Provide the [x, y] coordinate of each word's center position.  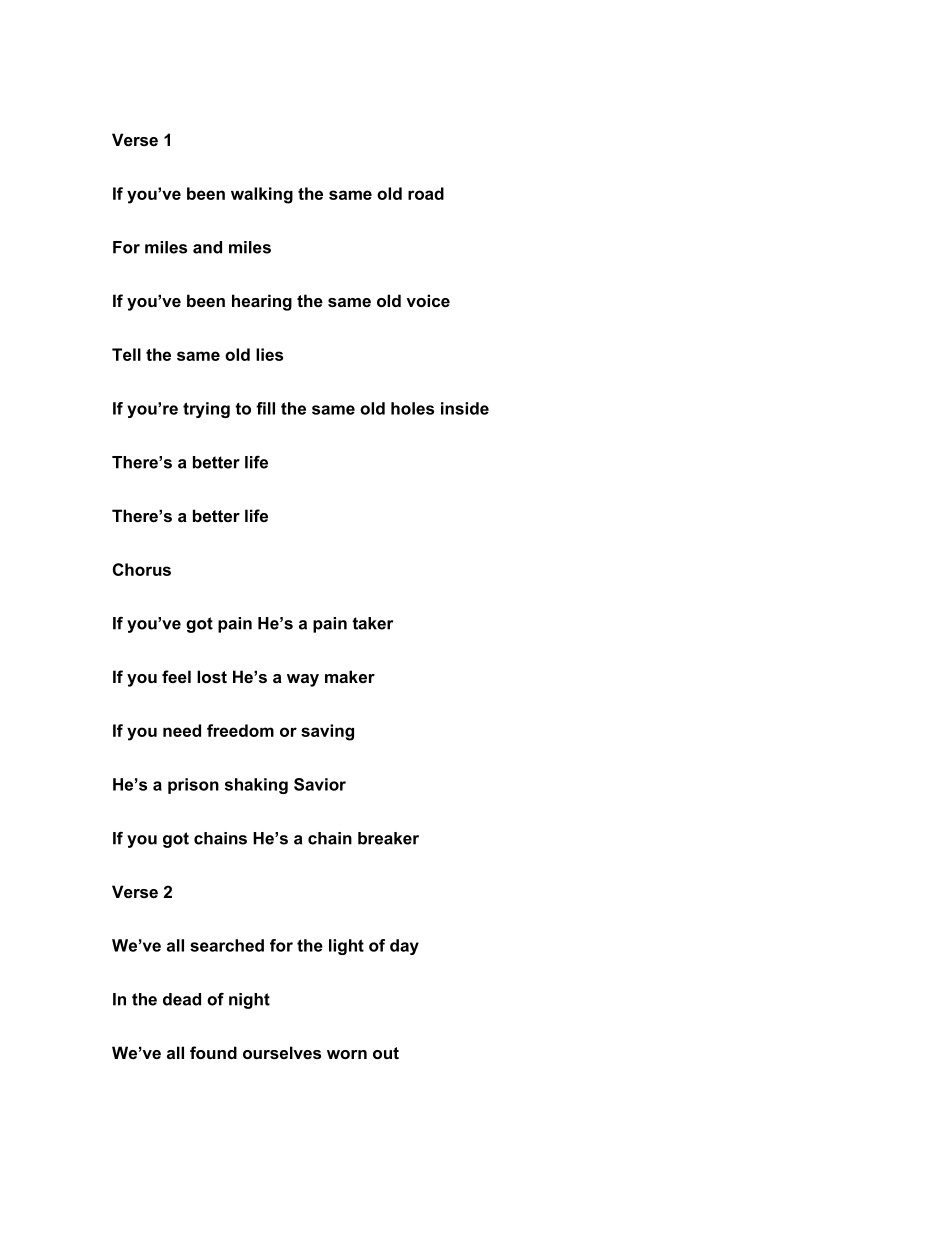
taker [372, 623]
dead [182, 999]
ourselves [282, 1052]
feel [176, 676]
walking [262, 195]
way [303, 680]
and [207, 247]
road [426, 193]
